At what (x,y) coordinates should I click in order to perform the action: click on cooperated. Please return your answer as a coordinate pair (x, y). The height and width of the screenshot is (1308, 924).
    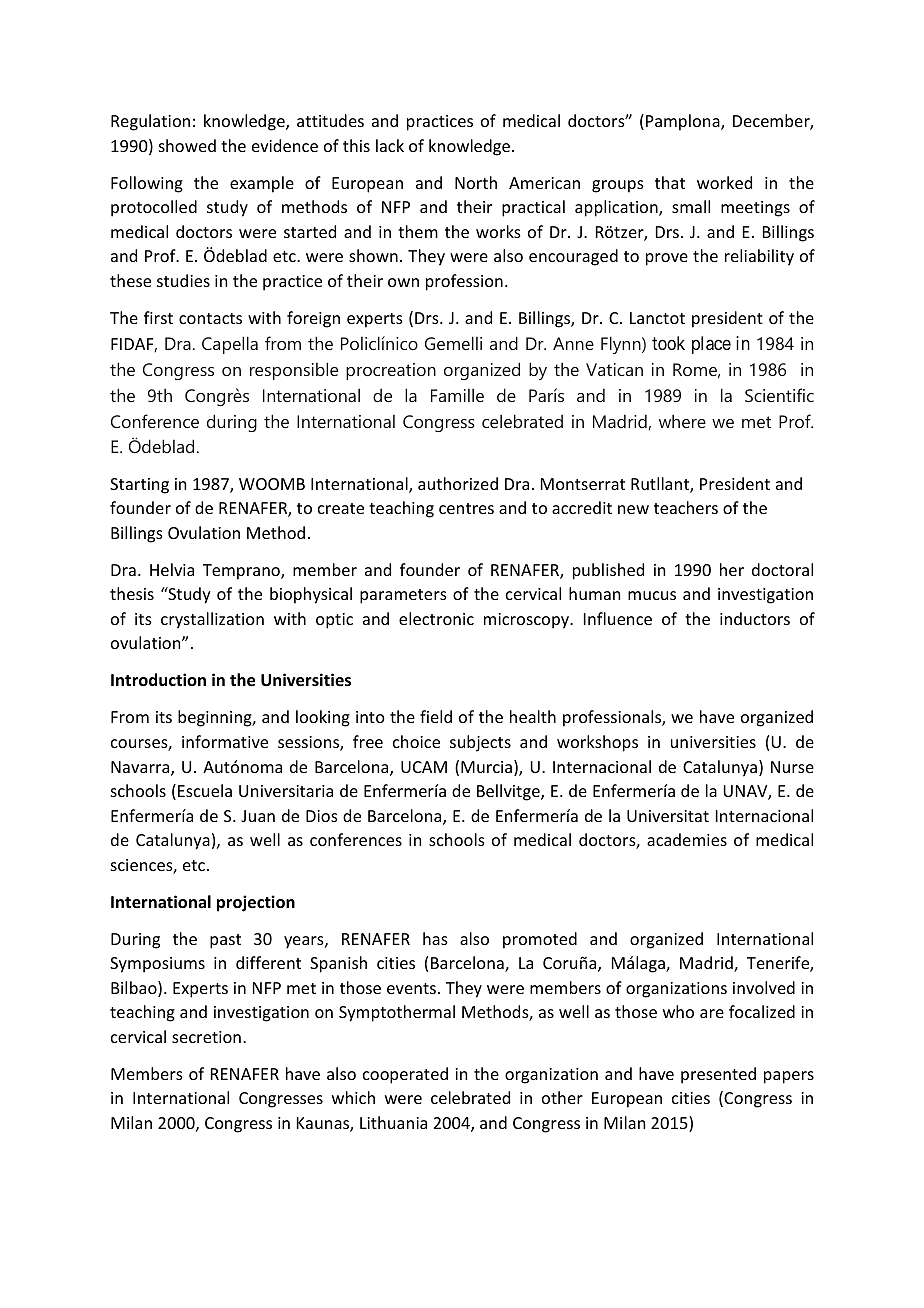
    Looking at the image, I should click on (405, 1075).
